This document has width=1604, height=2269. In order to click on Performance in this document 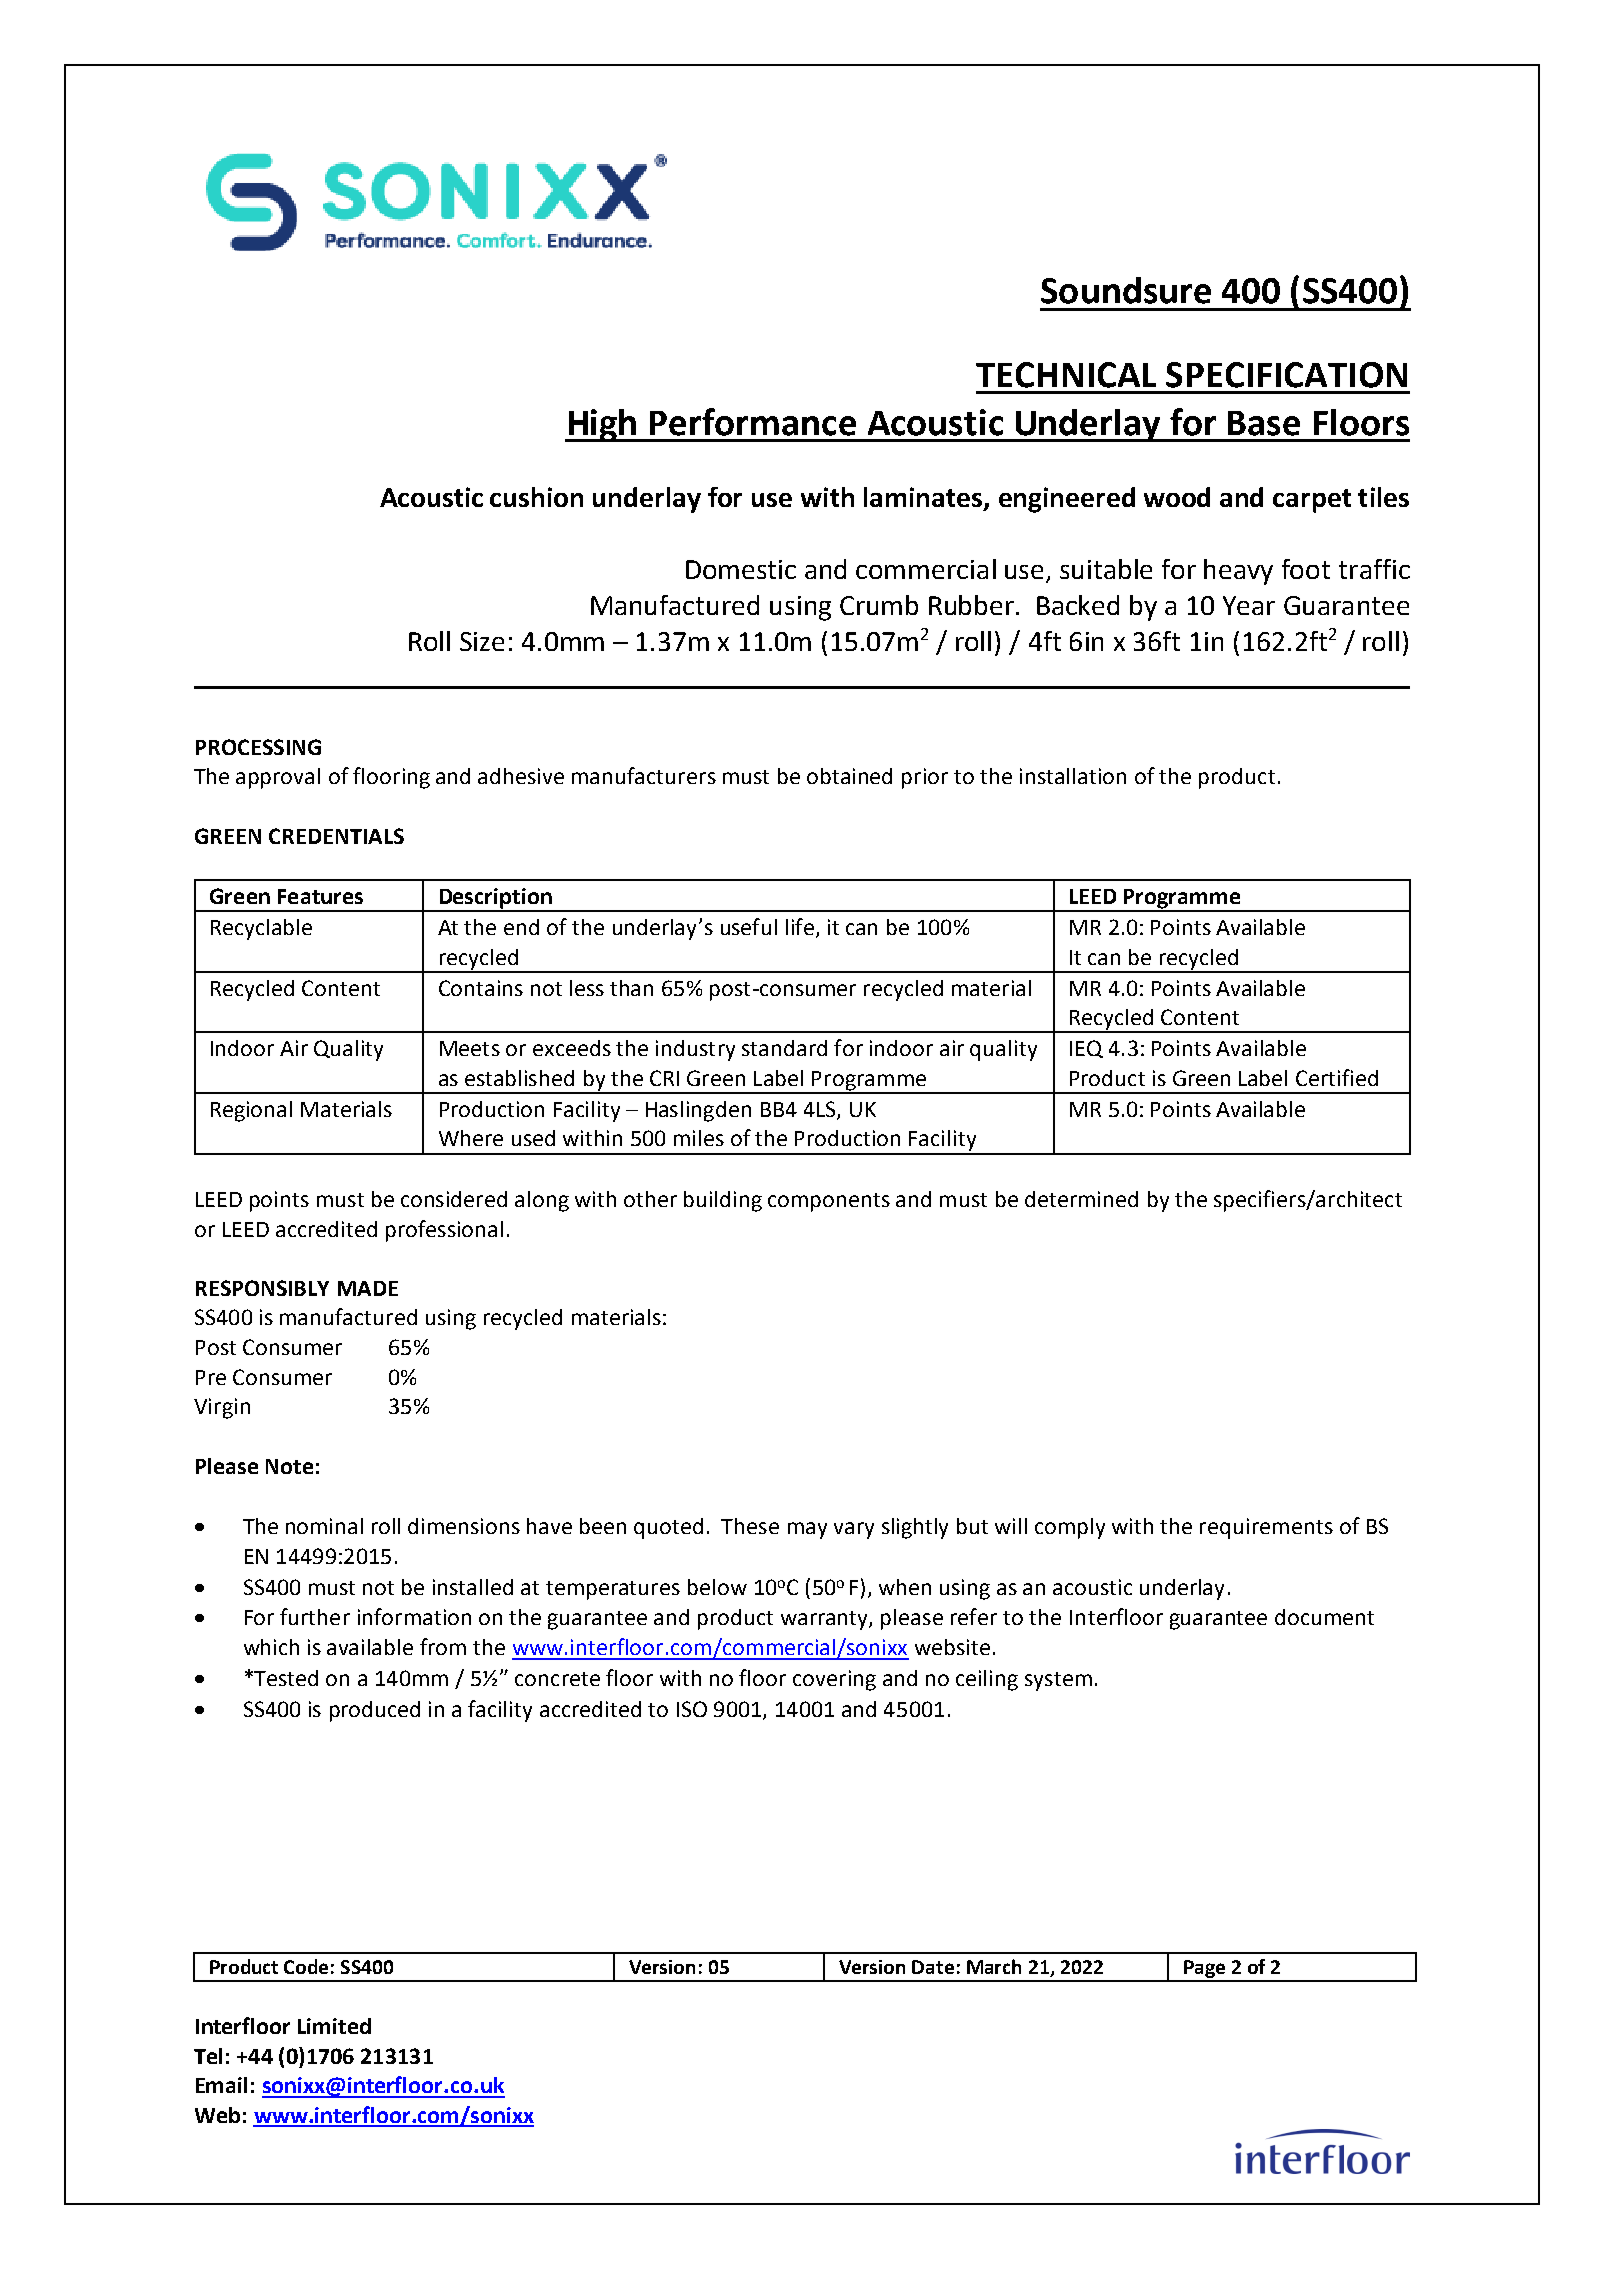, I will do `click(753, 422)`.
